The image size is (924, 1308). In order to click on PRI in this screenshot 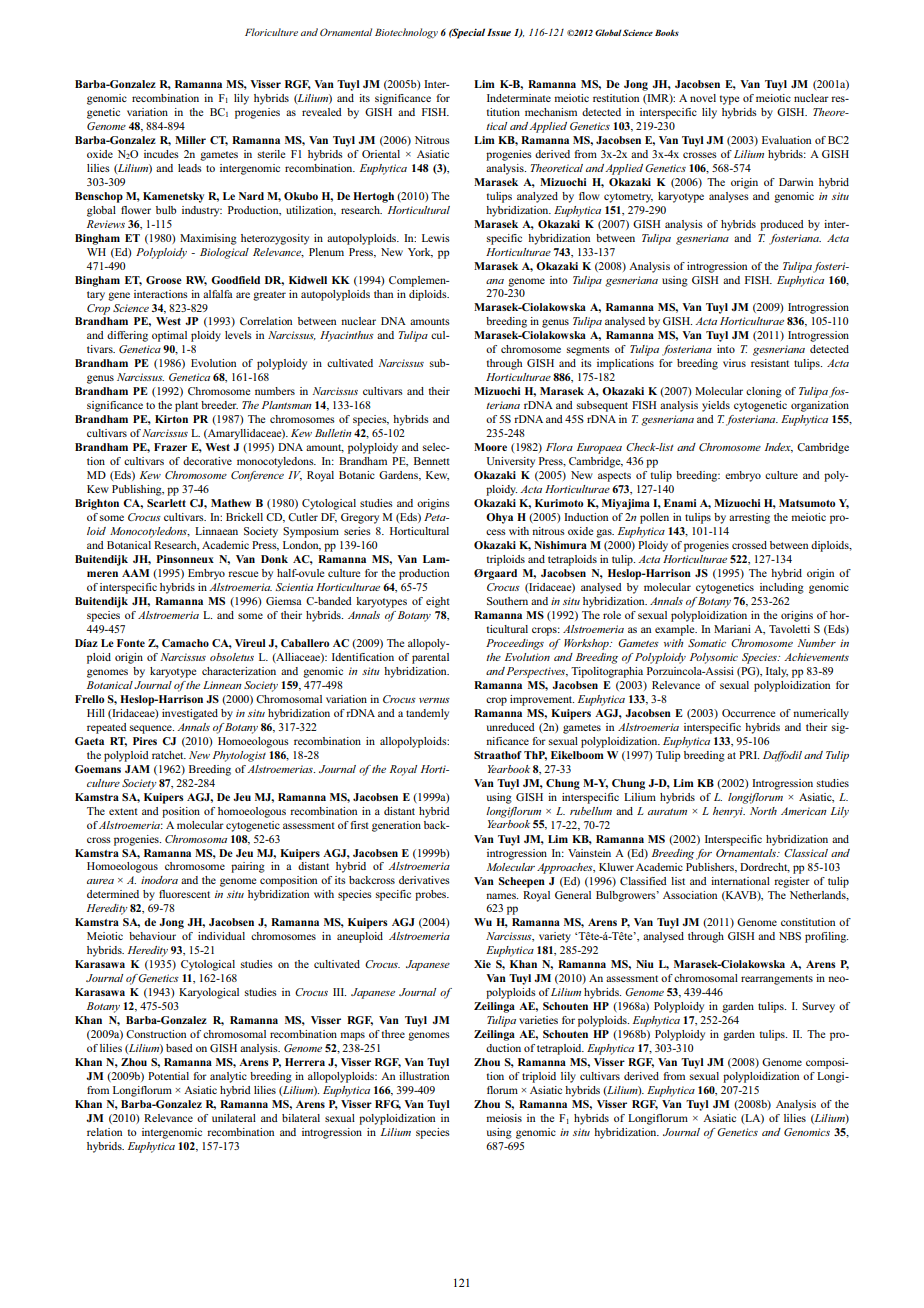, I will do `click(749, 755)`.
